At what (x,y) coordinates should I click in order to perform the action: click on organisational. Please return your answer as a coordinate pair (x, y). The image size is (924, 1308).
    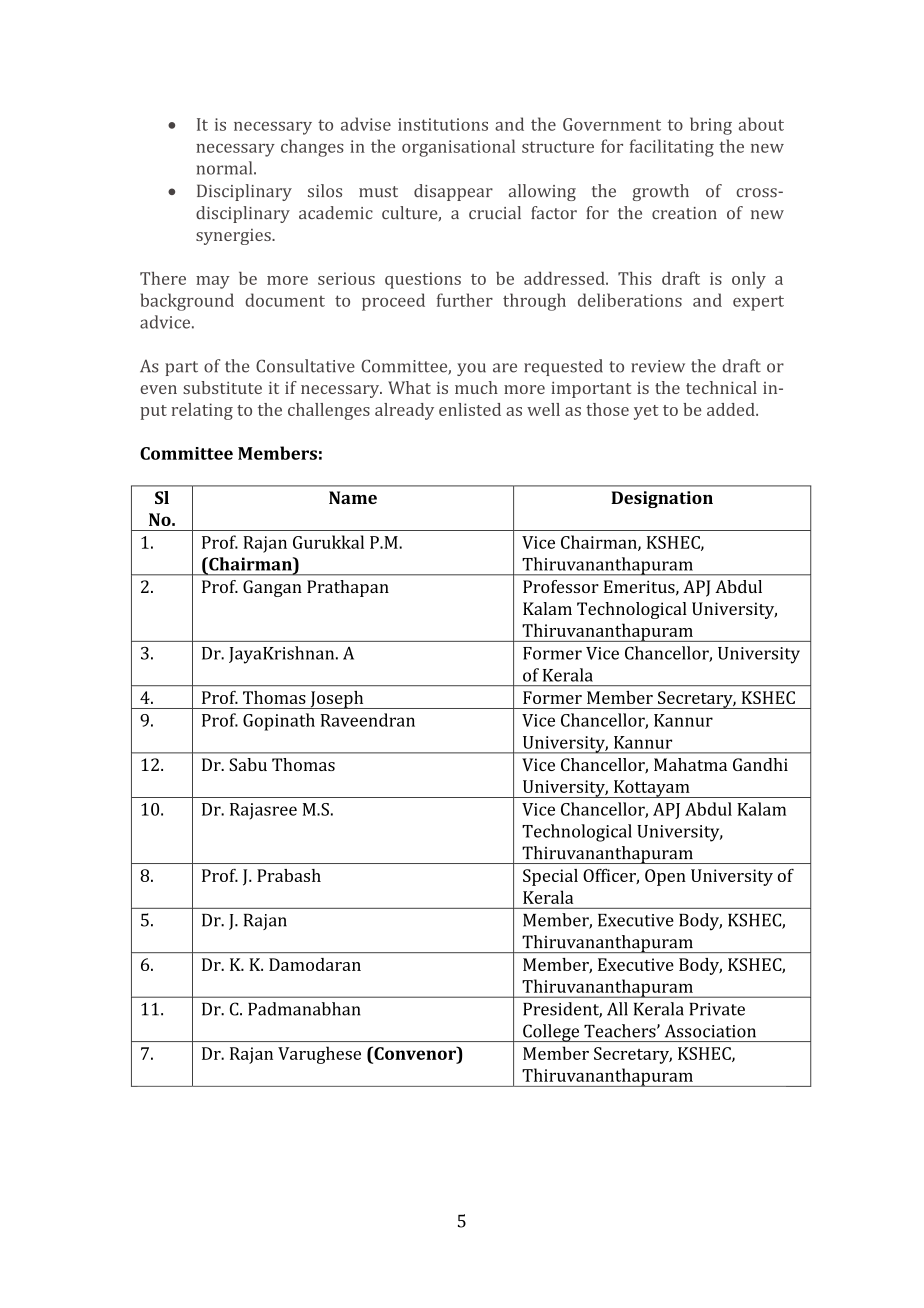
    Looking at the image, I should click on (458, 148).
